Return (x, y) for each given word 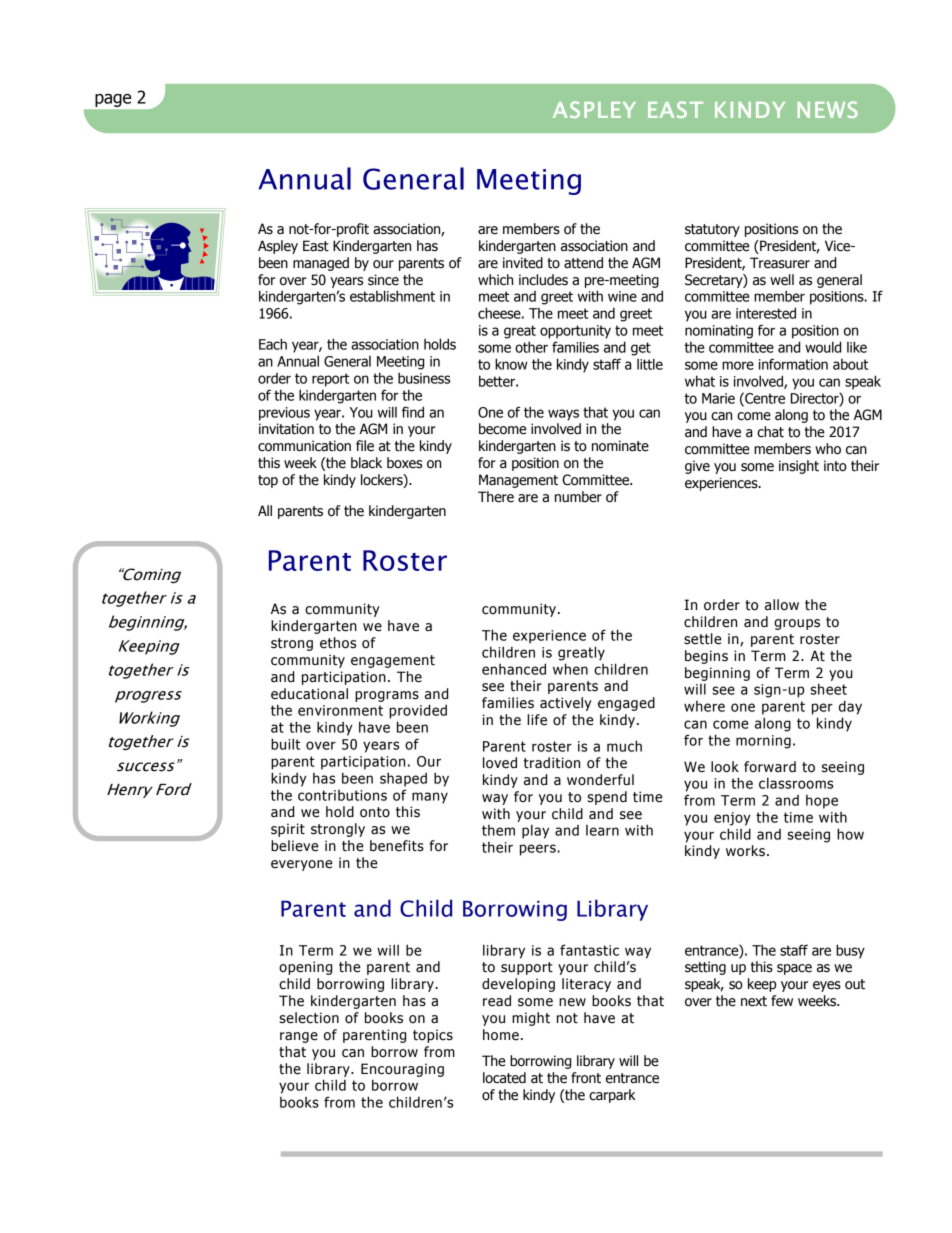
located (504, 1078)
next (754, 1001)
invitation (286, 429)
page (113, 100)
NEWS (828, 109)
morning (763, 742)
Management (518, 481)
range (299, 1037)
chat (770, 432)
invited (523, 263)
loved (500, 763)
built (285, 744)
